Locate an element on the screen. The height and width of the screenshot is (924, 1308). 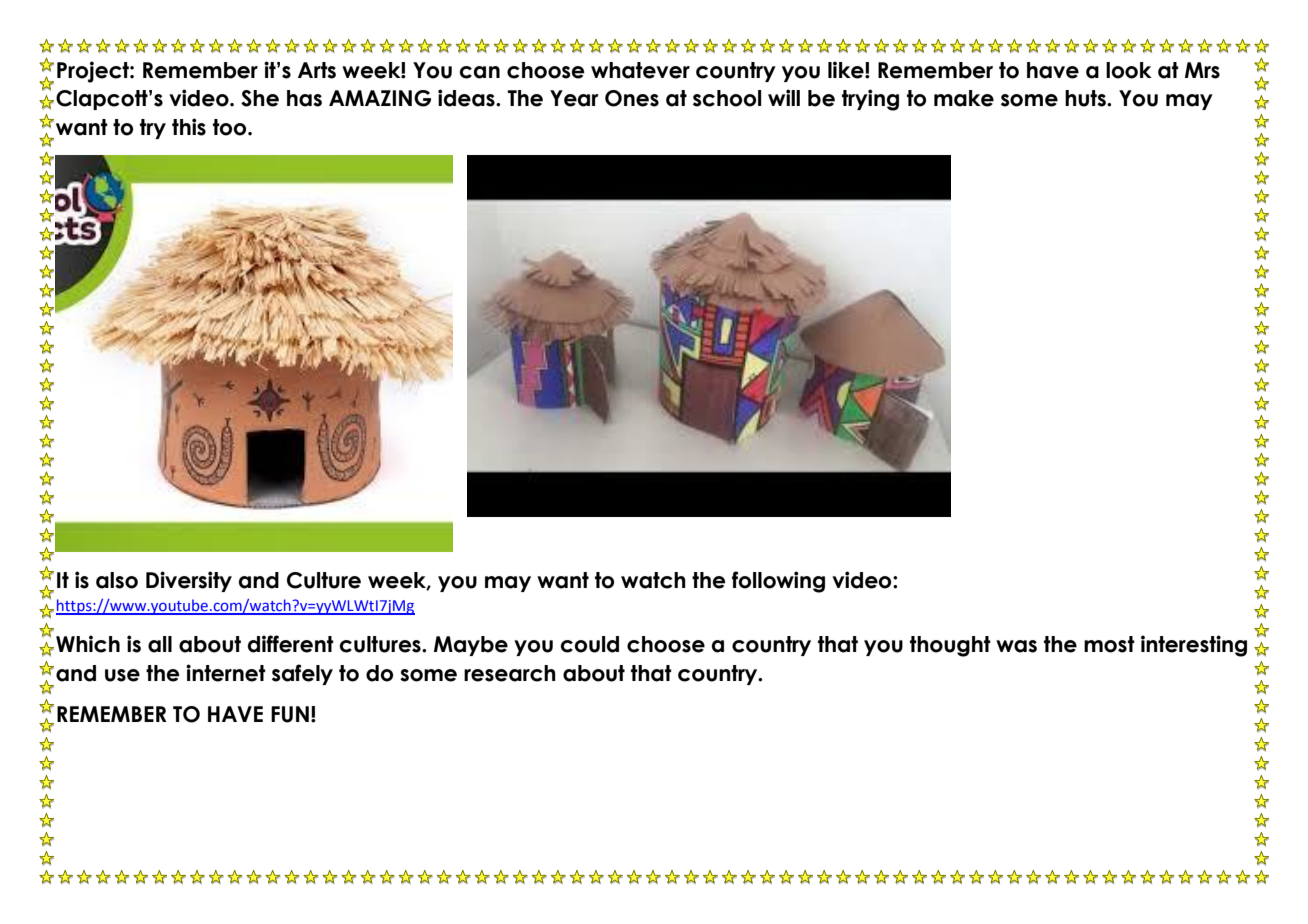
research is located at coordinates (510, 673).
